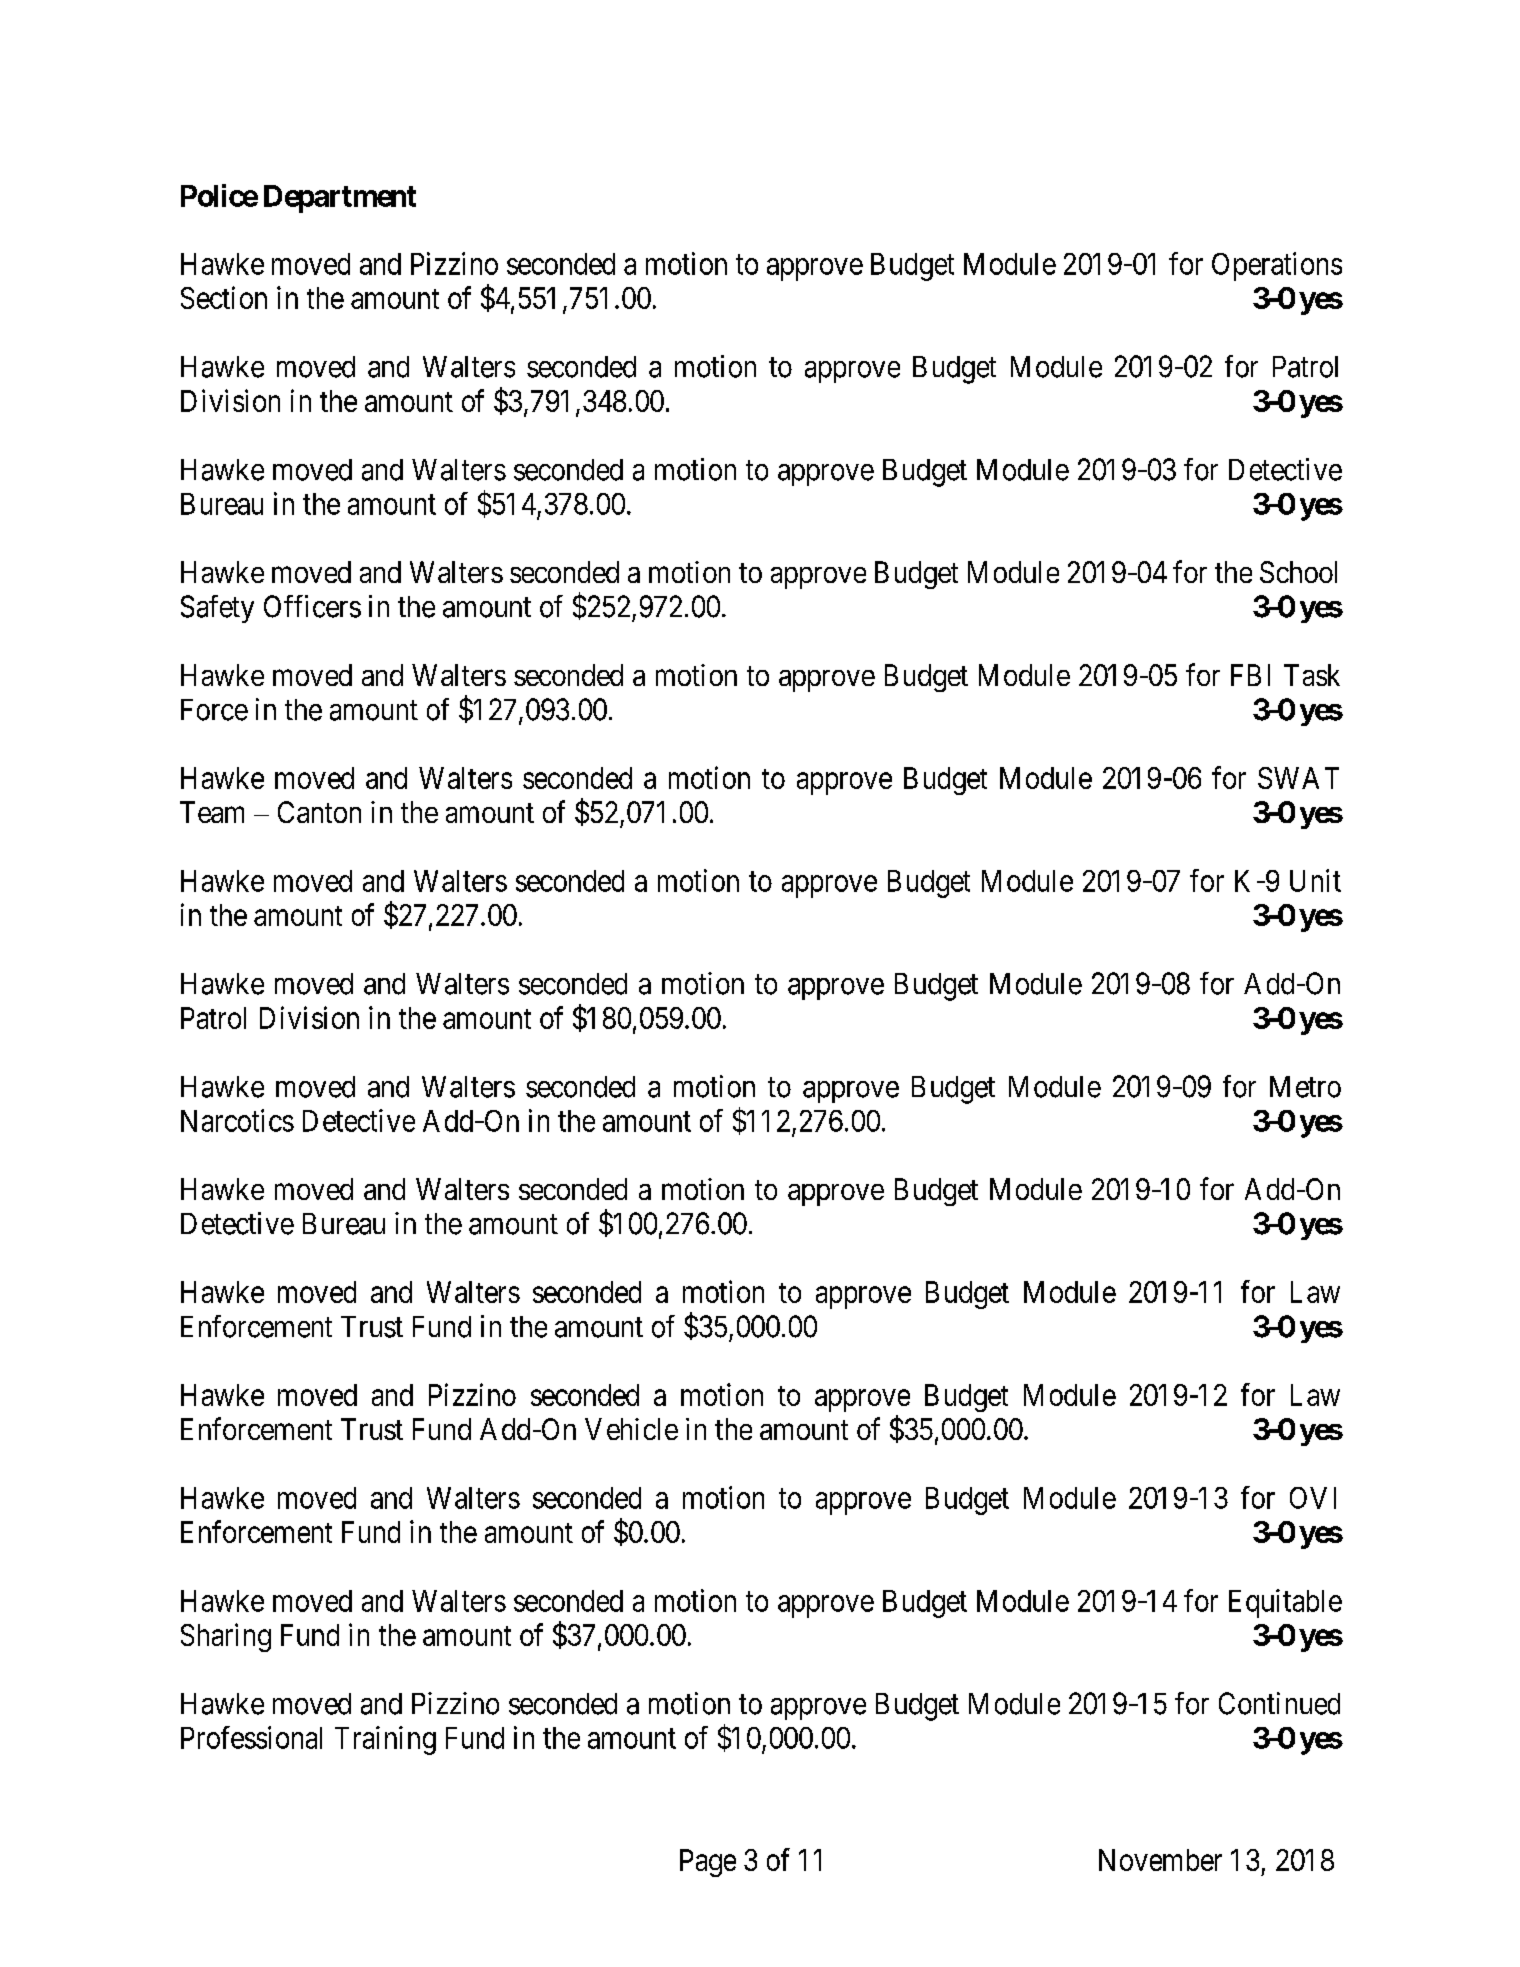 Image resolution: width=1520 pixels, height=1967 pixels. What do you see at coordinates (340, 199) in the image?
I see `Department` at bounding box center [340, 199].
